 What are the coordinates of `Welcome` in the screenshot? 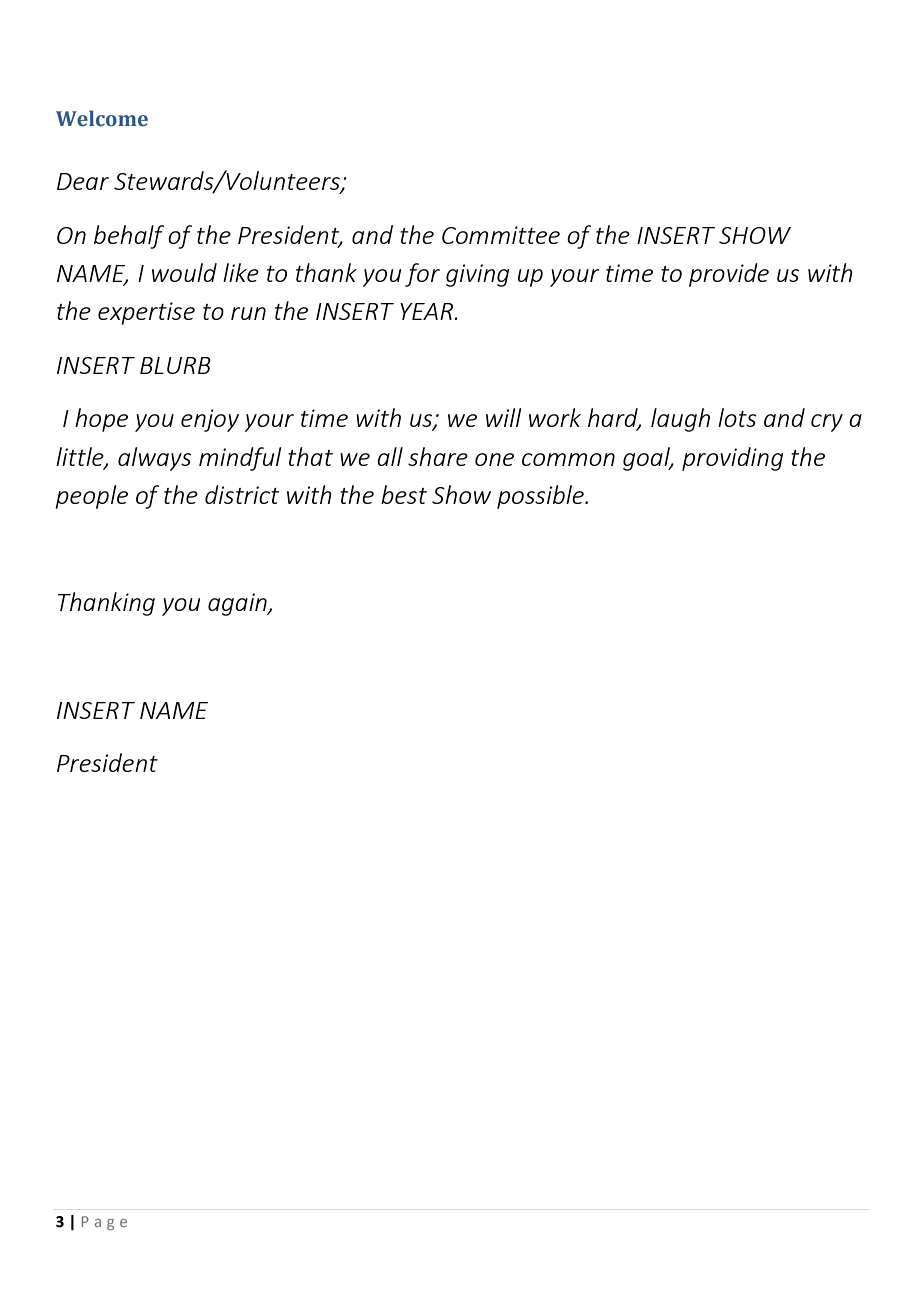 It's located at (102, 118).
